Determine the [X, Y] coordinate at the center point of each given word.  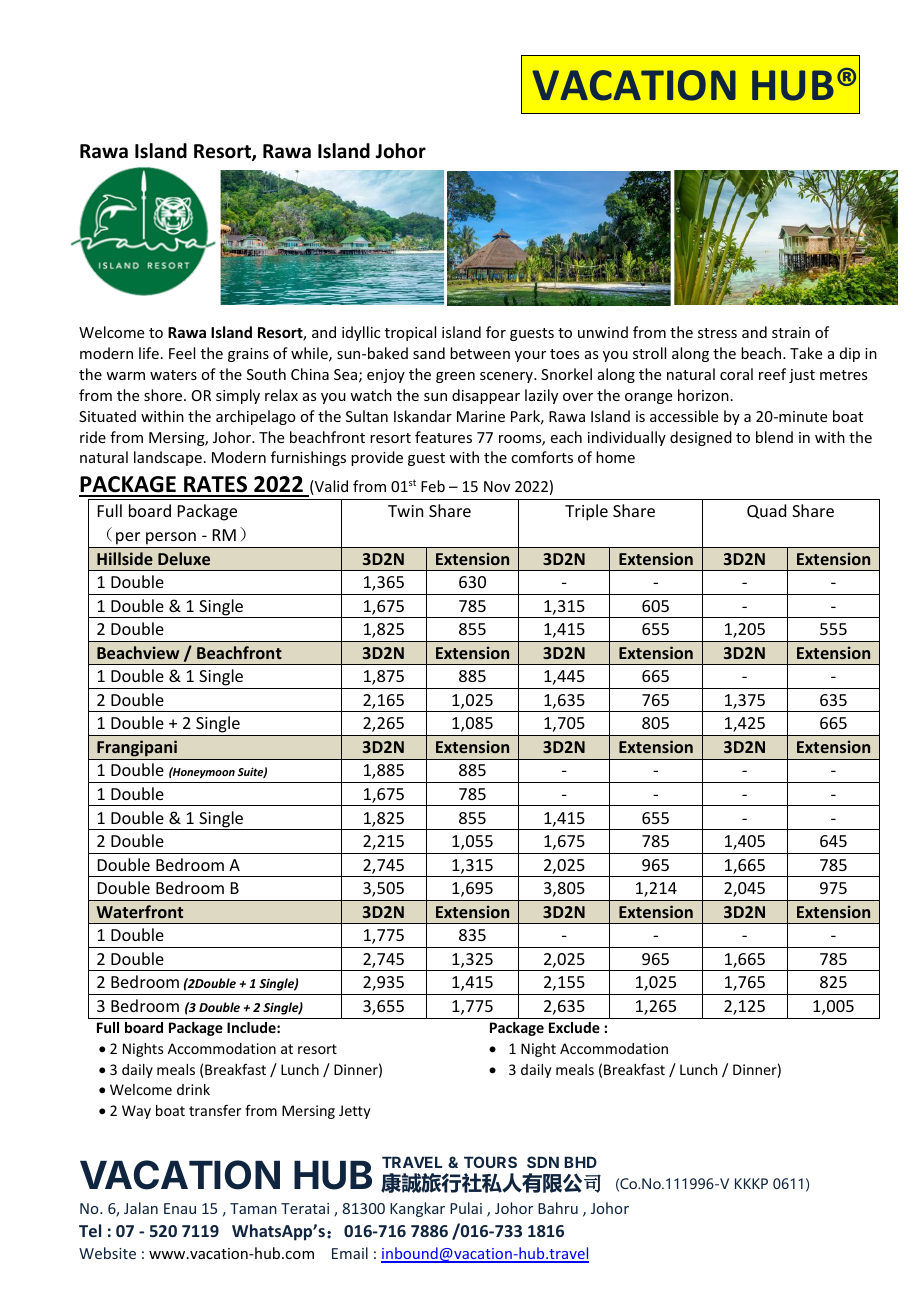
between [480, 353]
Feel [182, 353]
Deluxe [184, 558]
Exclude [574, 1027]
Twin [405, 511]
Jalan [141, 1208]
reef [772, 374]
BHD [580, 1162]
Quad [766, 511]
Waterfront [139, 911]
